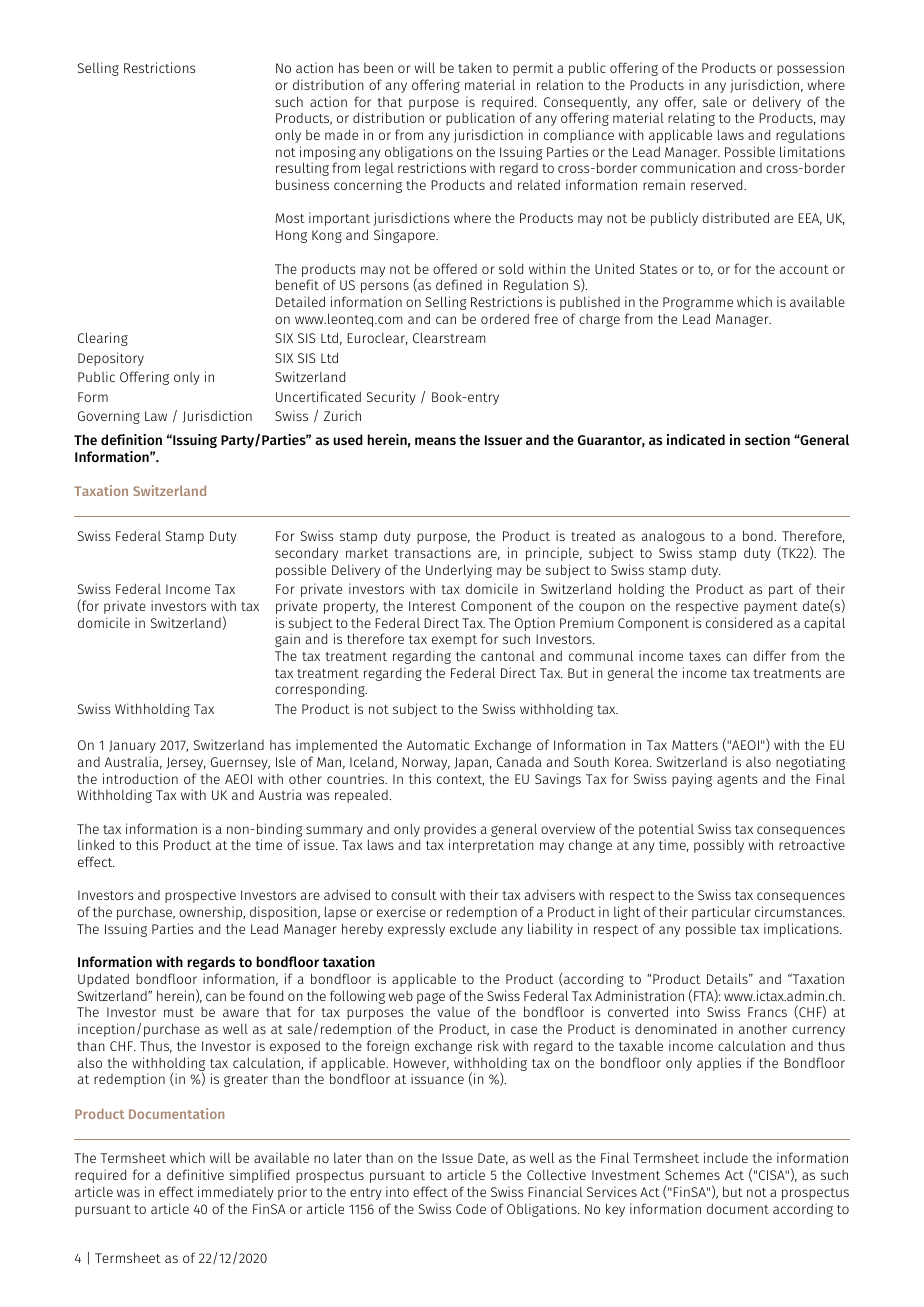 Image resolution: width=924 pixels, height=1307 pixels. What do you see at coordinates (454, 641) in the screenshot?
I see `exempt` at bounding box center [454, 641].
